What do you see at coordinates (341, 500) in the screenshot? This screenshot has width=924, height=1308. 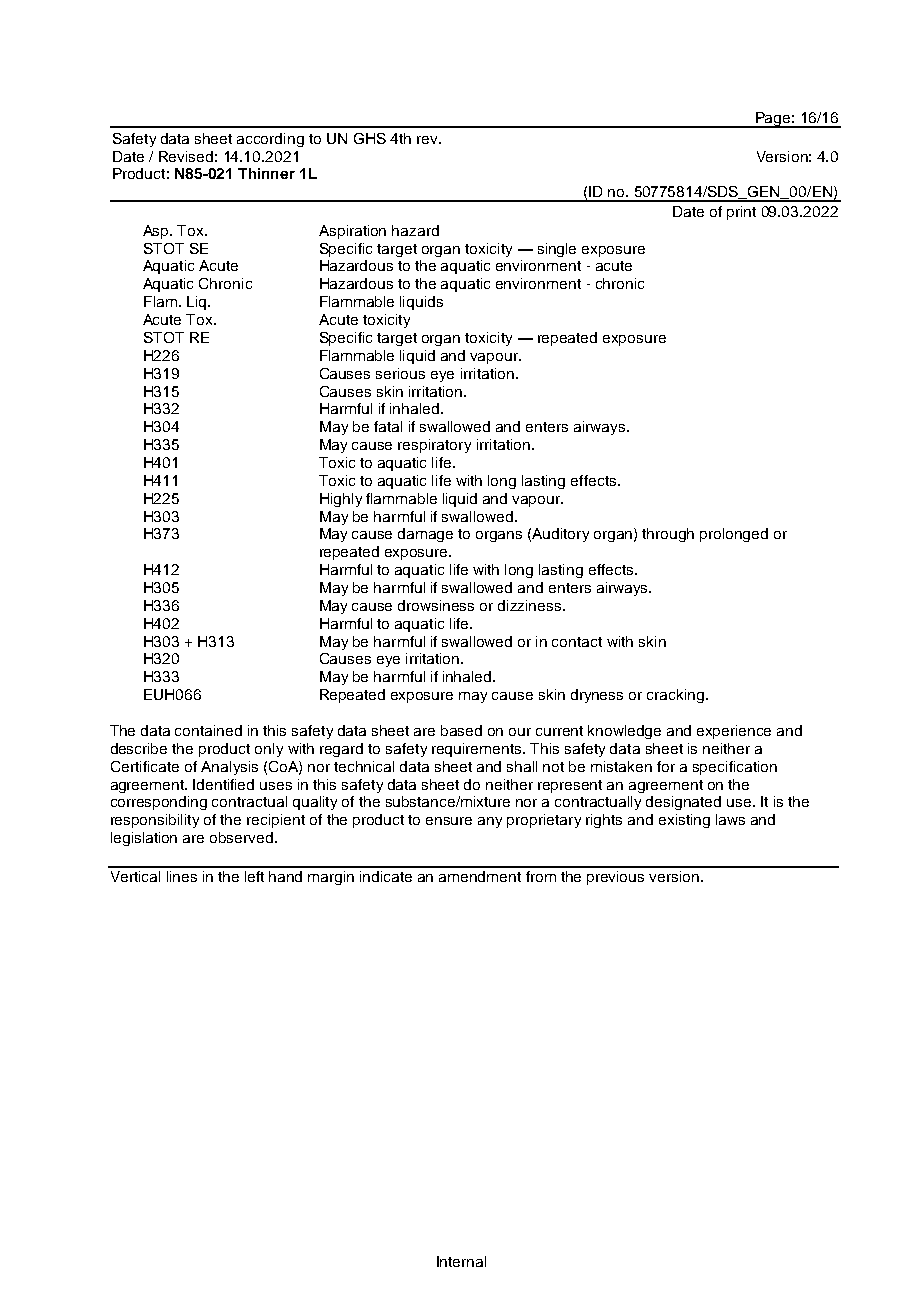 I see `Highly` at bounding box center [341, 500].
